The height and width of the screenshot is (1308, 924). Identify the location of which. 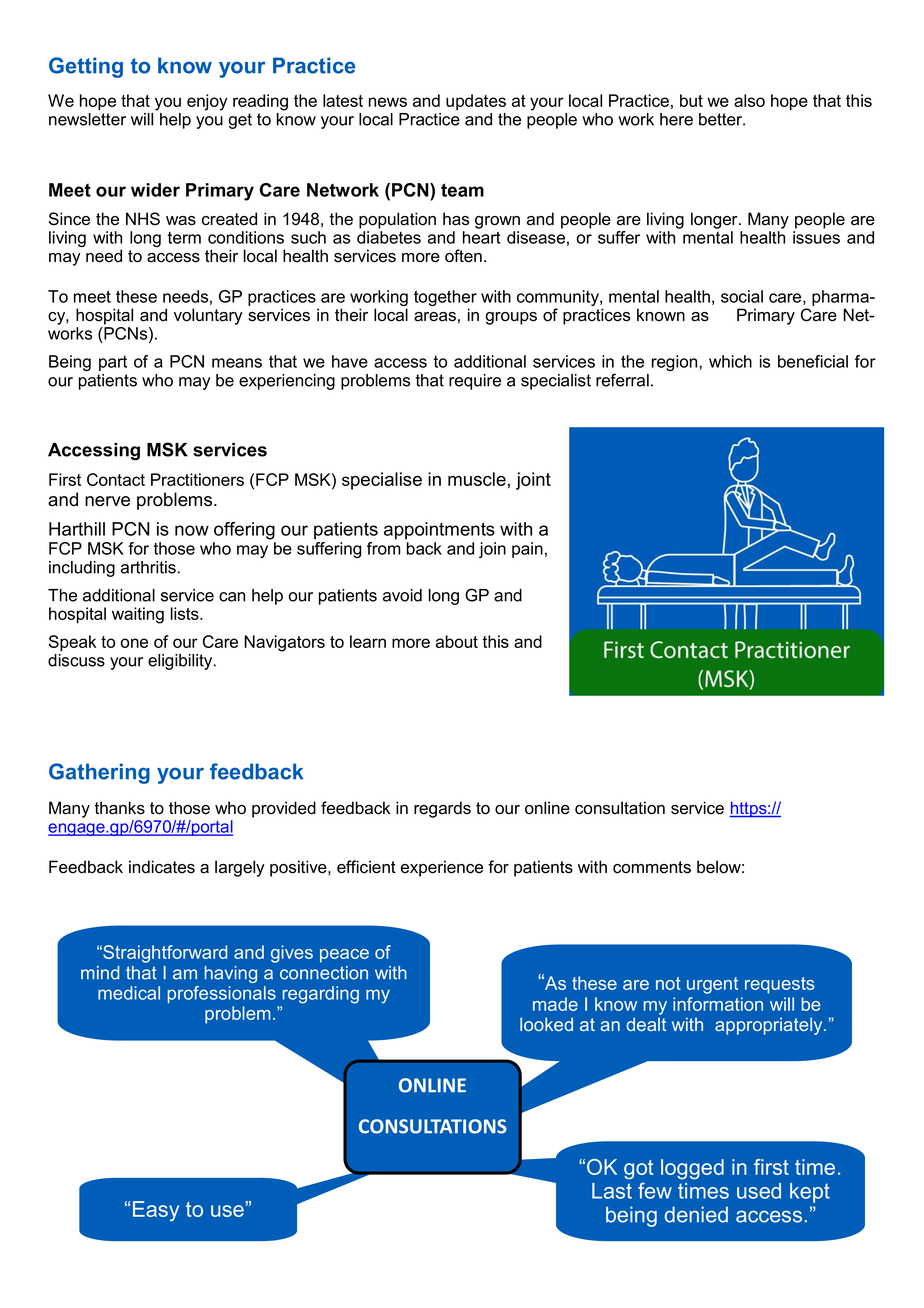
(730, 361).
